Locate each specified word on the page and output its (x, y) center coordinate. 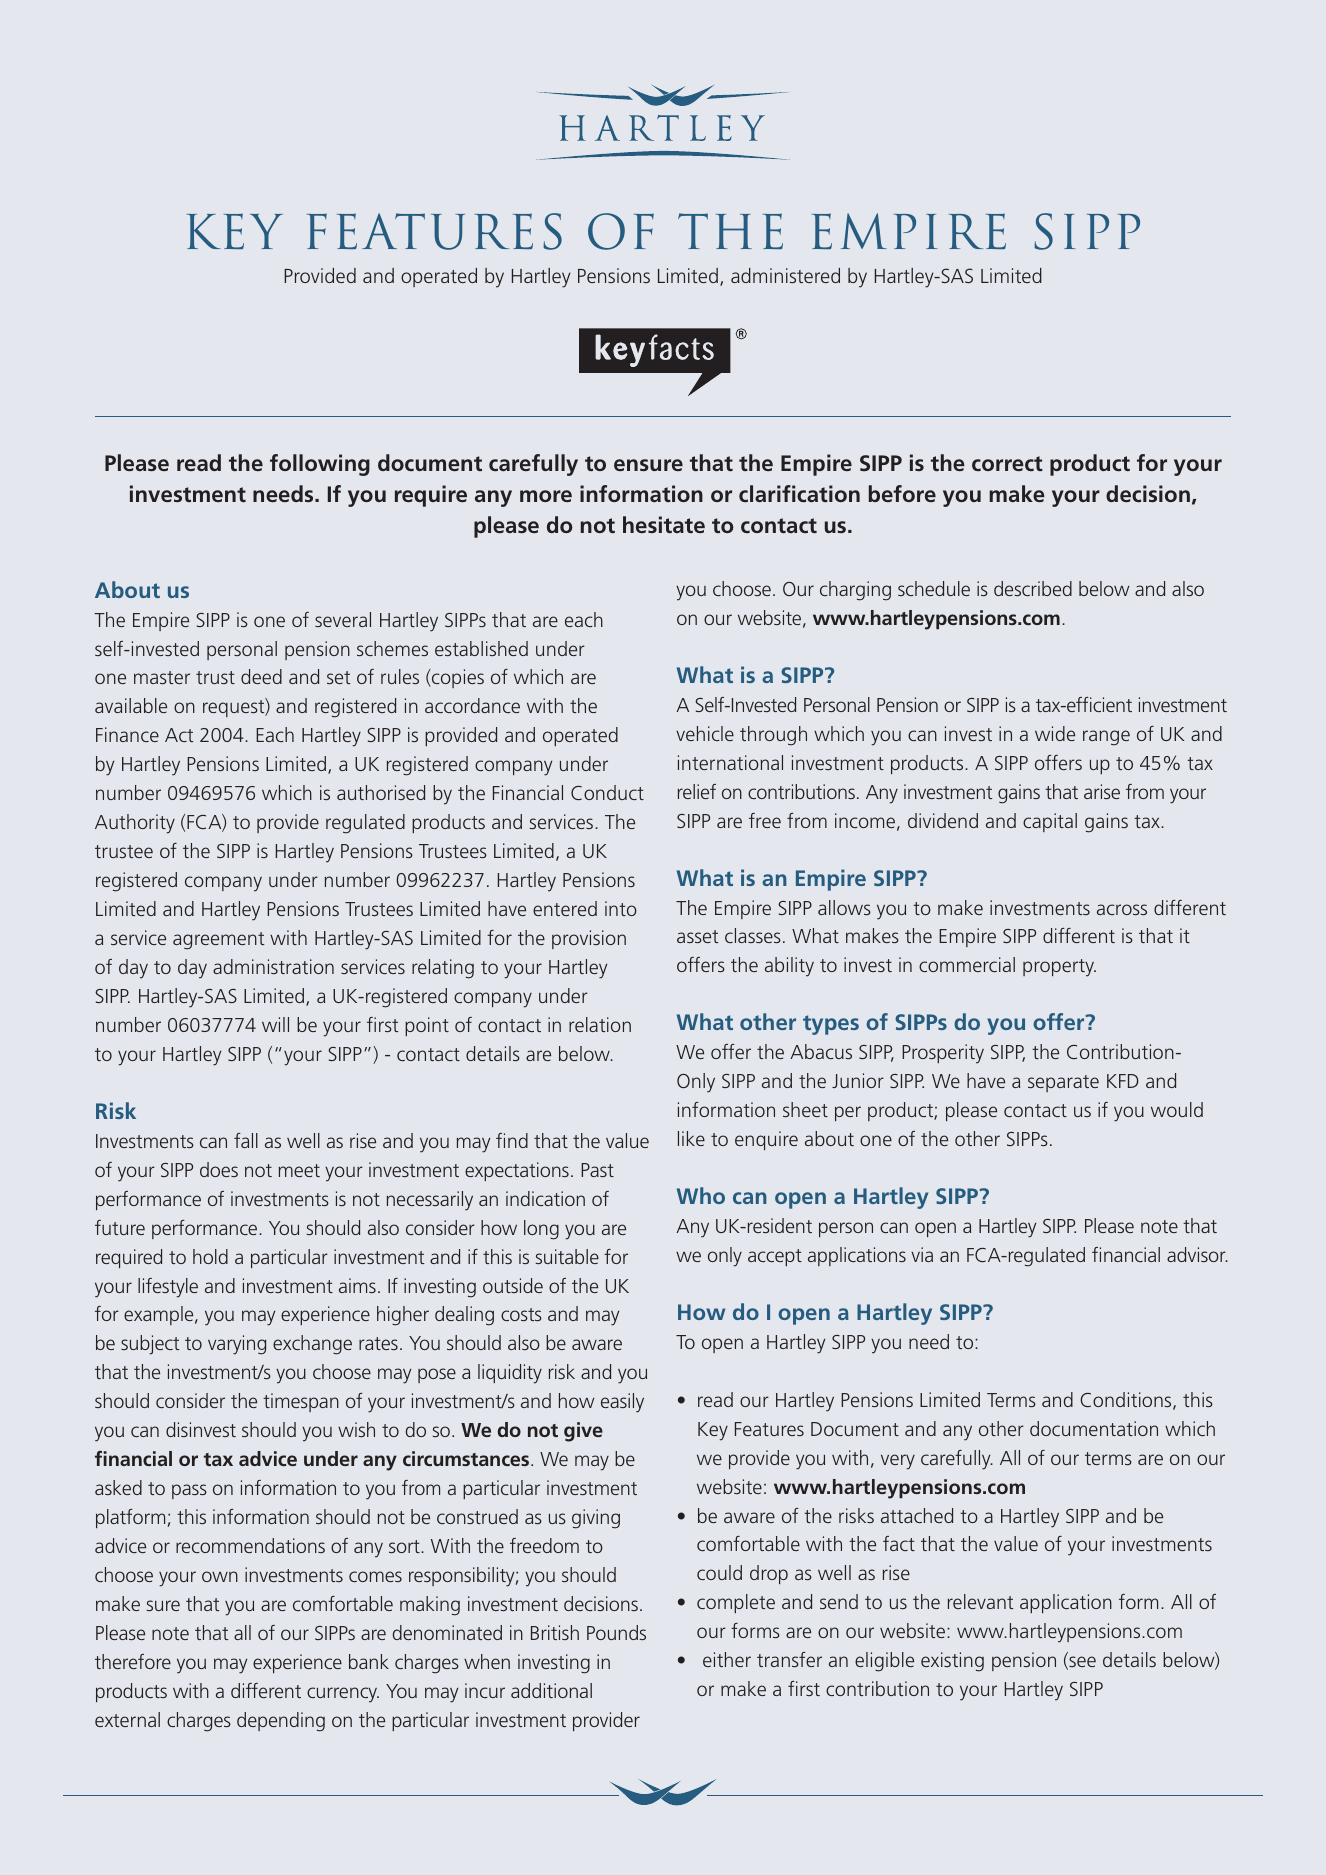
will (275, 1024)
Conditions (1127, 1401)
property (1059, 968)
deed (261, 676)
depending (281, 1722)
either (727, 1659)
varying (237, 1345)
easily (622, 1403)
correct (1007, 463)
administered (785, 275)
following (320, 465)
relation (600, 1024)
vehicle (705, 733)
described (1033, 588)
